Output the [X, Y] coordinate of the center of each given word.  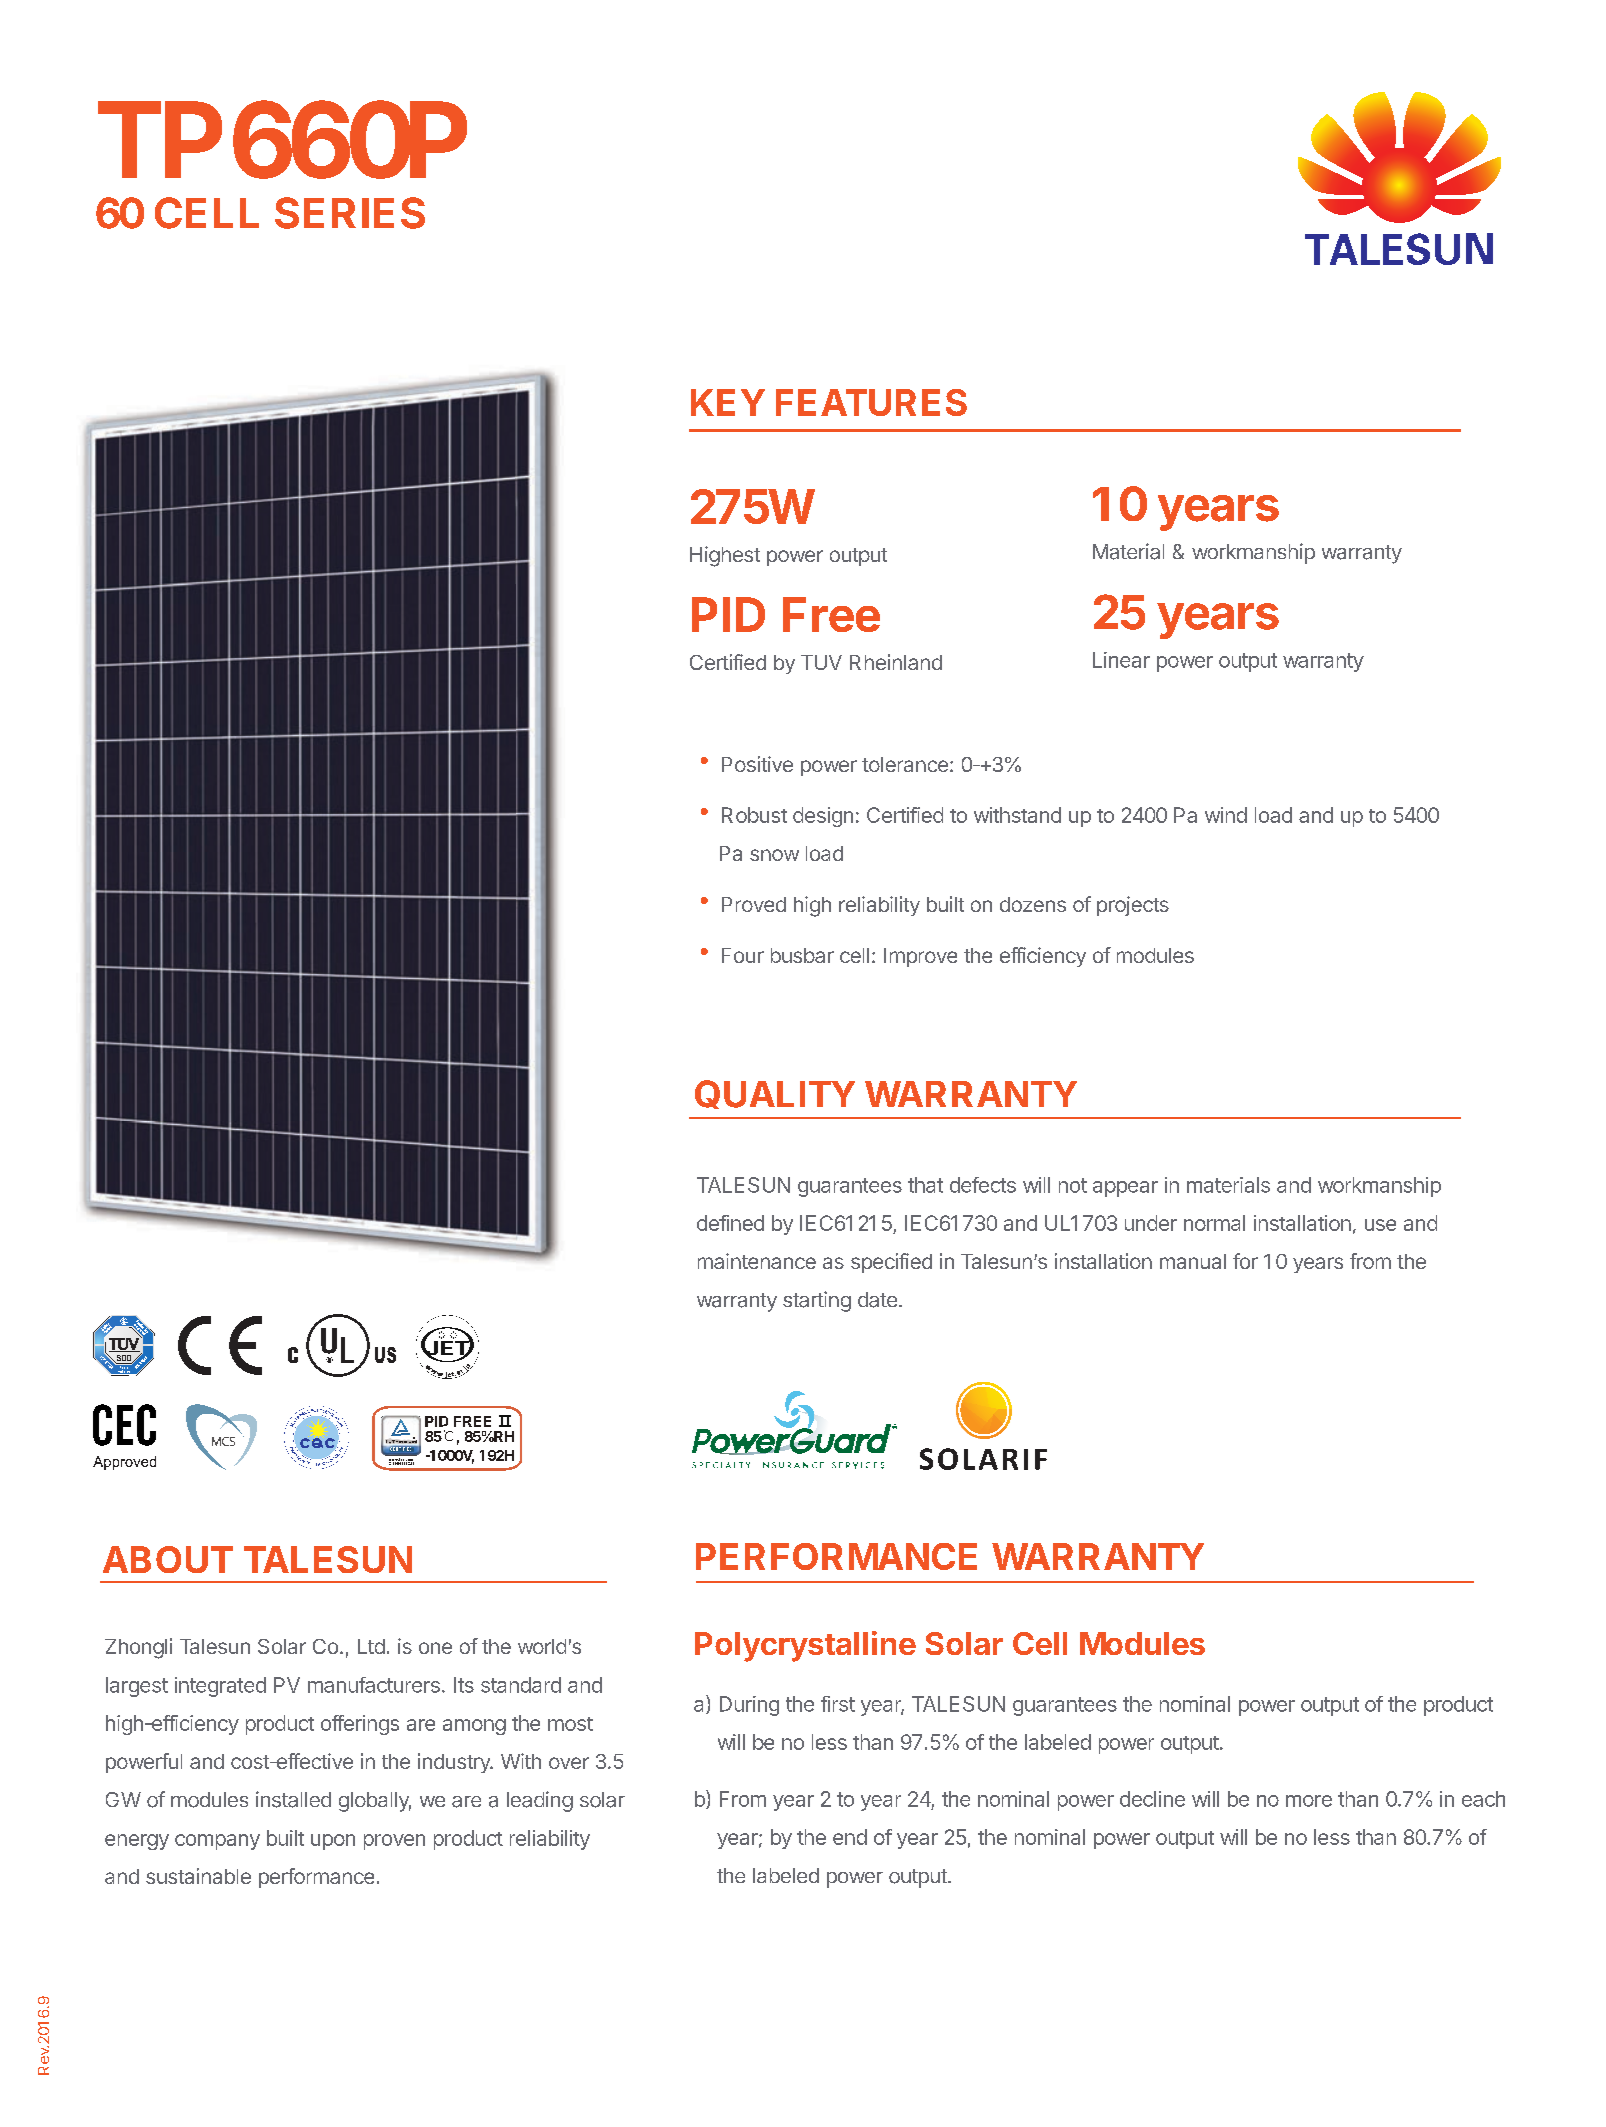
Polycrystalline [805, 1646]
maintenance [757, 1261]
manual [1193, 1261]
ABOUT [168, 1559]
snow [774, 855]
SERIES [350, 213]
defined [730, 1223]
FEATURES [871, 402]
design [823, 817]
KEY [728, 402]
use [1380, 1225]
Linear [1121, 660]
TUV [821, 662]
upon [333, 1842]
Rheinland [896, 662]
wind [1226, 815]
